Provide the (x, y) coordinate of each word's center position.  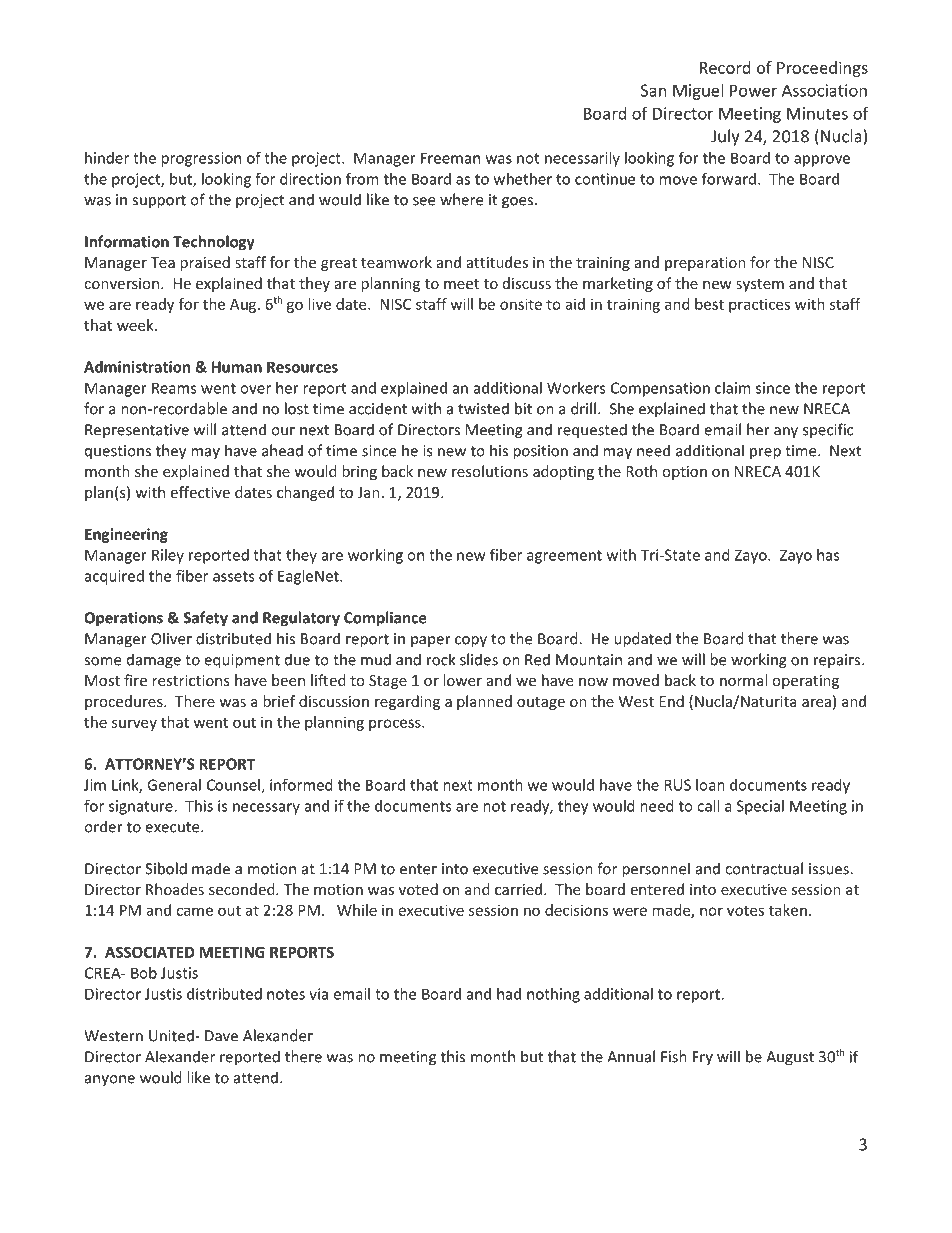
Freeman (450, 158)
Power (753, 90)
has (828, 555)
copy (471, 642)
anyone (110, 1081)
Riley (168, 556)
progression (201, 159)
